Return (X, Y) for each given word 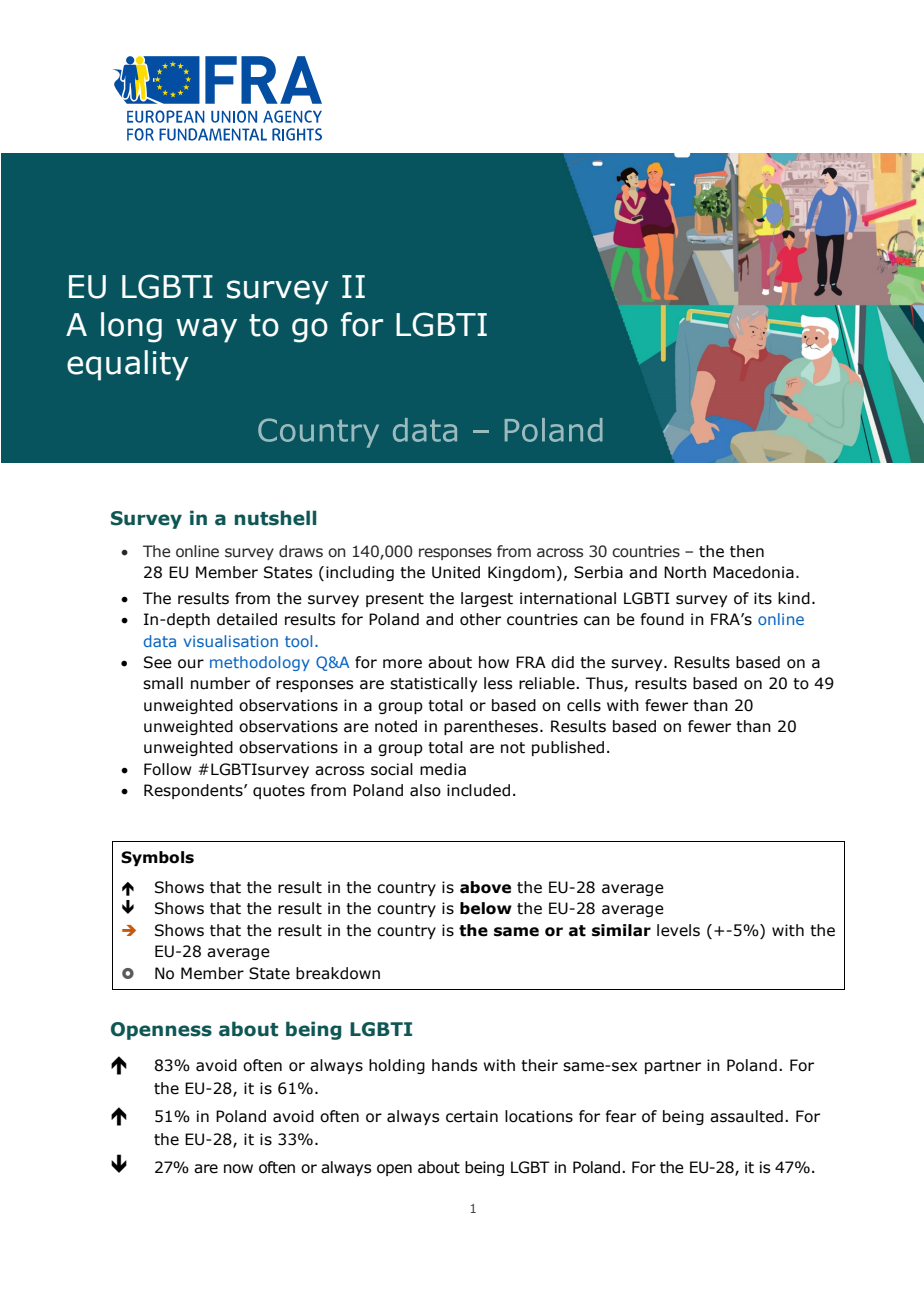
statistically (433, 684)
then (747, 551)
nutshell (276, 518)
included (478, 790)
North (685, 572)
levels (678, 930)
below (486, 908)
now (238, 1169)
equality (128, 365)
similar (621, 930)
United (456, 572)
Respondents (194, 791)
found (662, 619)
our (191, 664)
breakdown (338, 973)
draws (301, 551)
